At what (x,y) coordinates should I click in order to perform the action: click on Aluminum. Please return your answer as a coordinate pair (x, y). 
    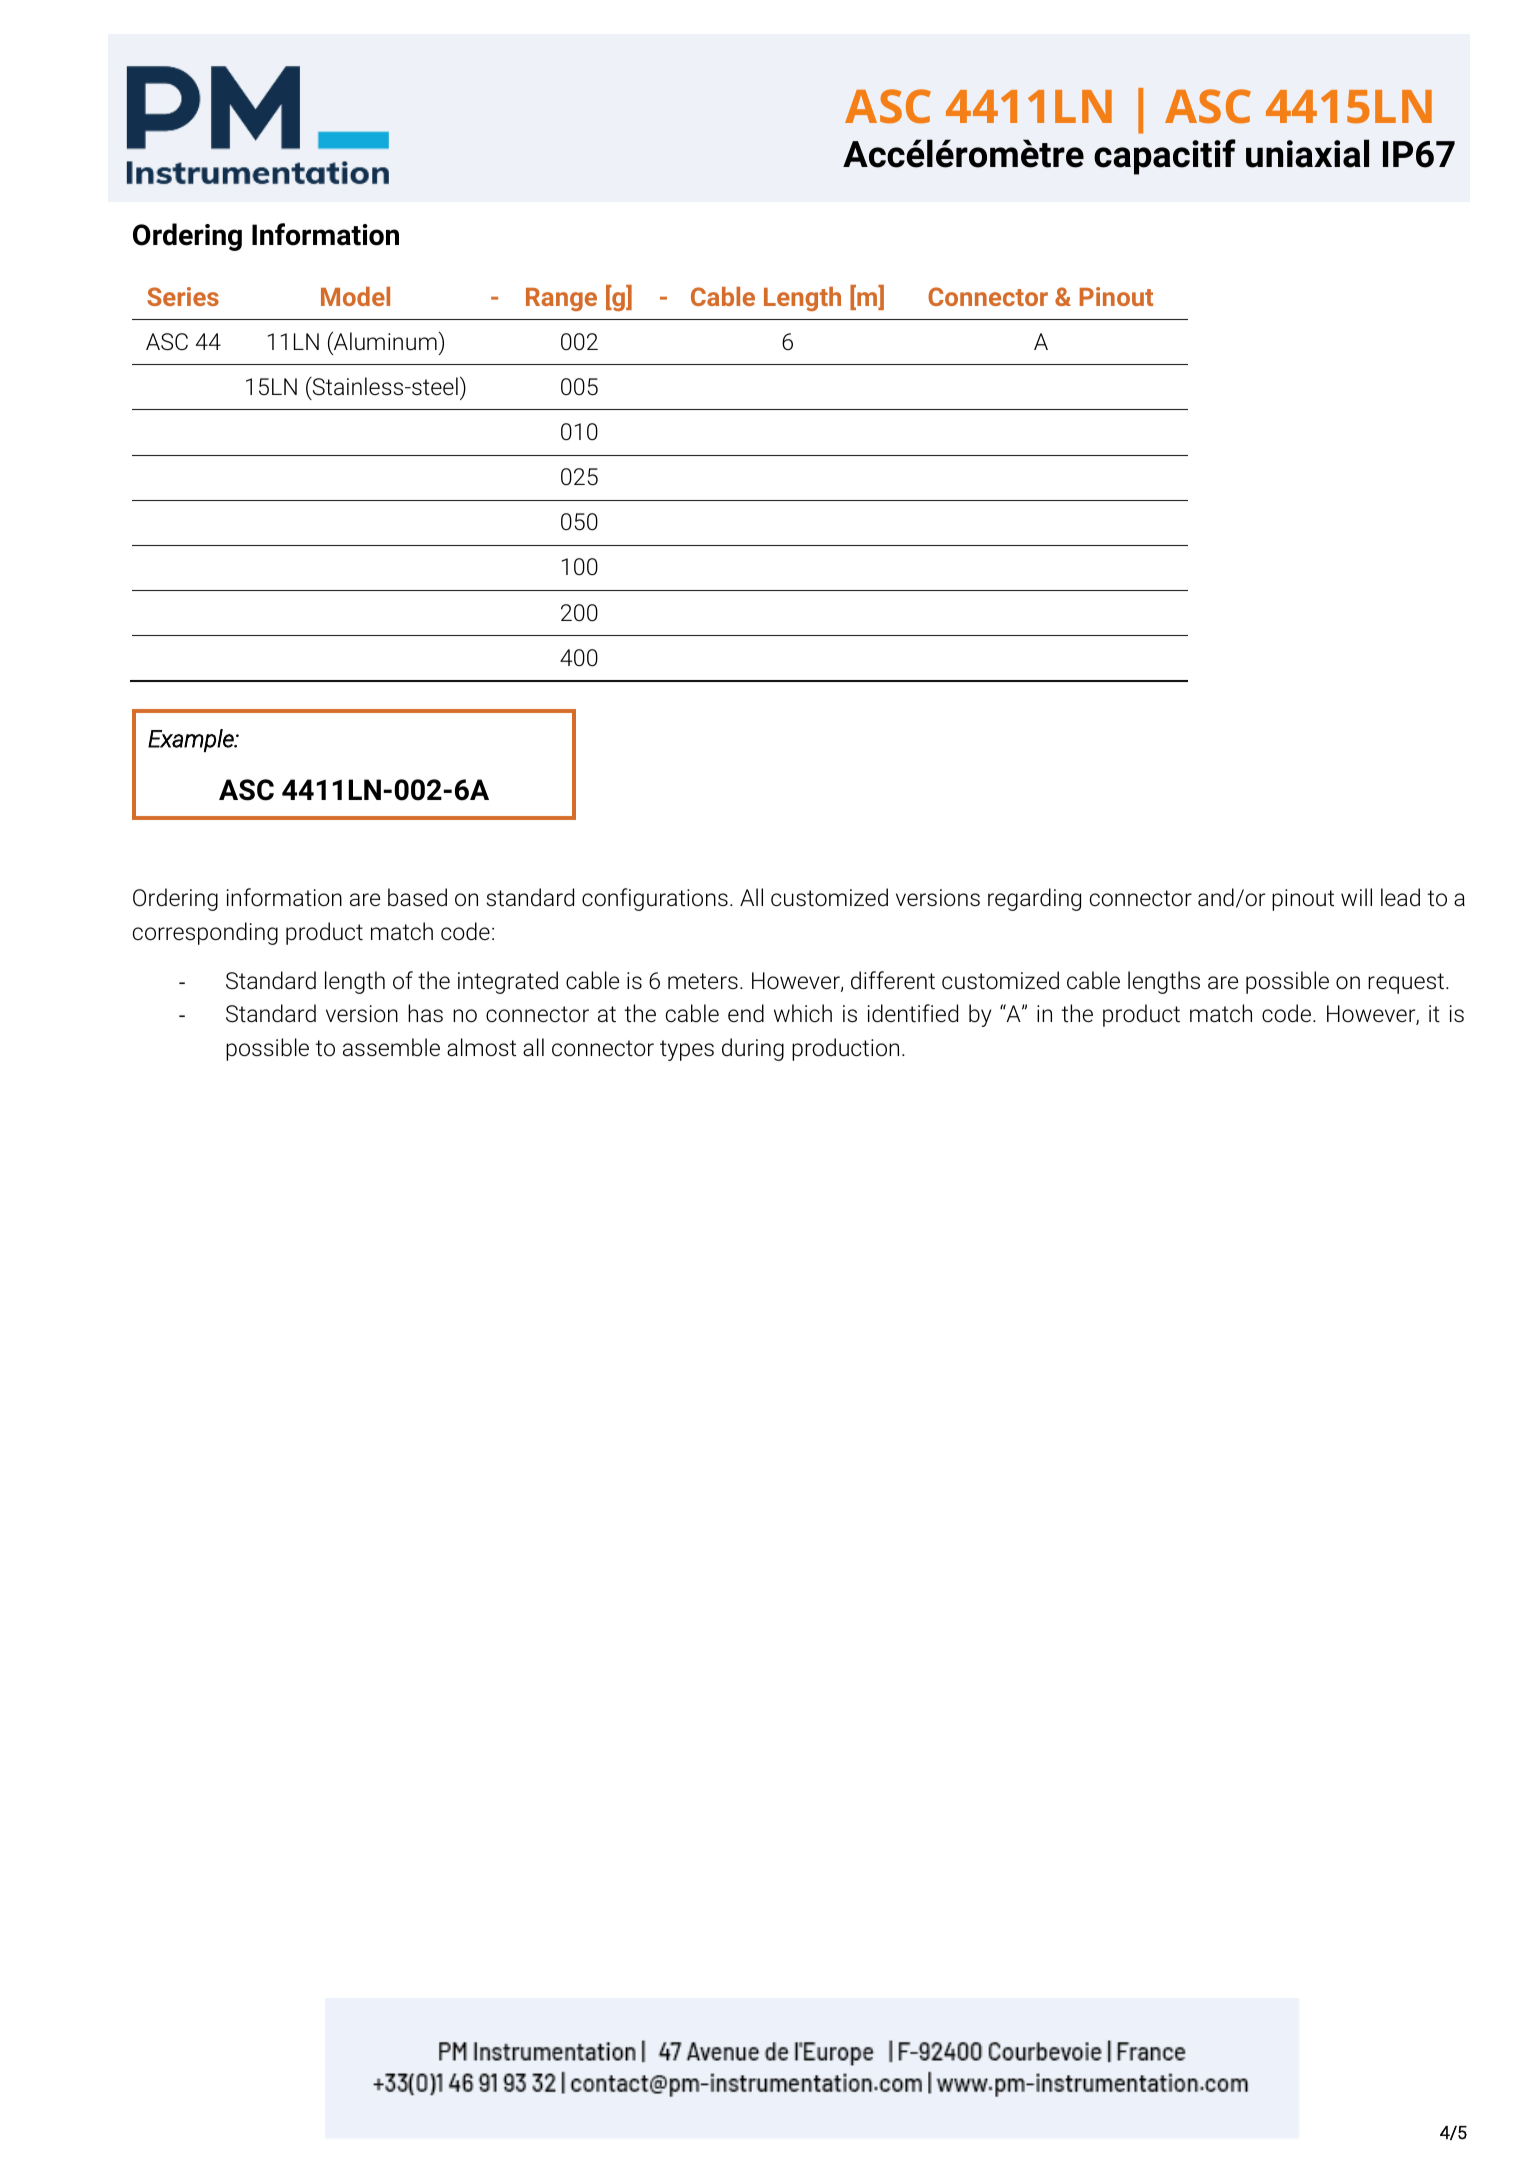
    Looking at the image, I should click on (384, 341).
